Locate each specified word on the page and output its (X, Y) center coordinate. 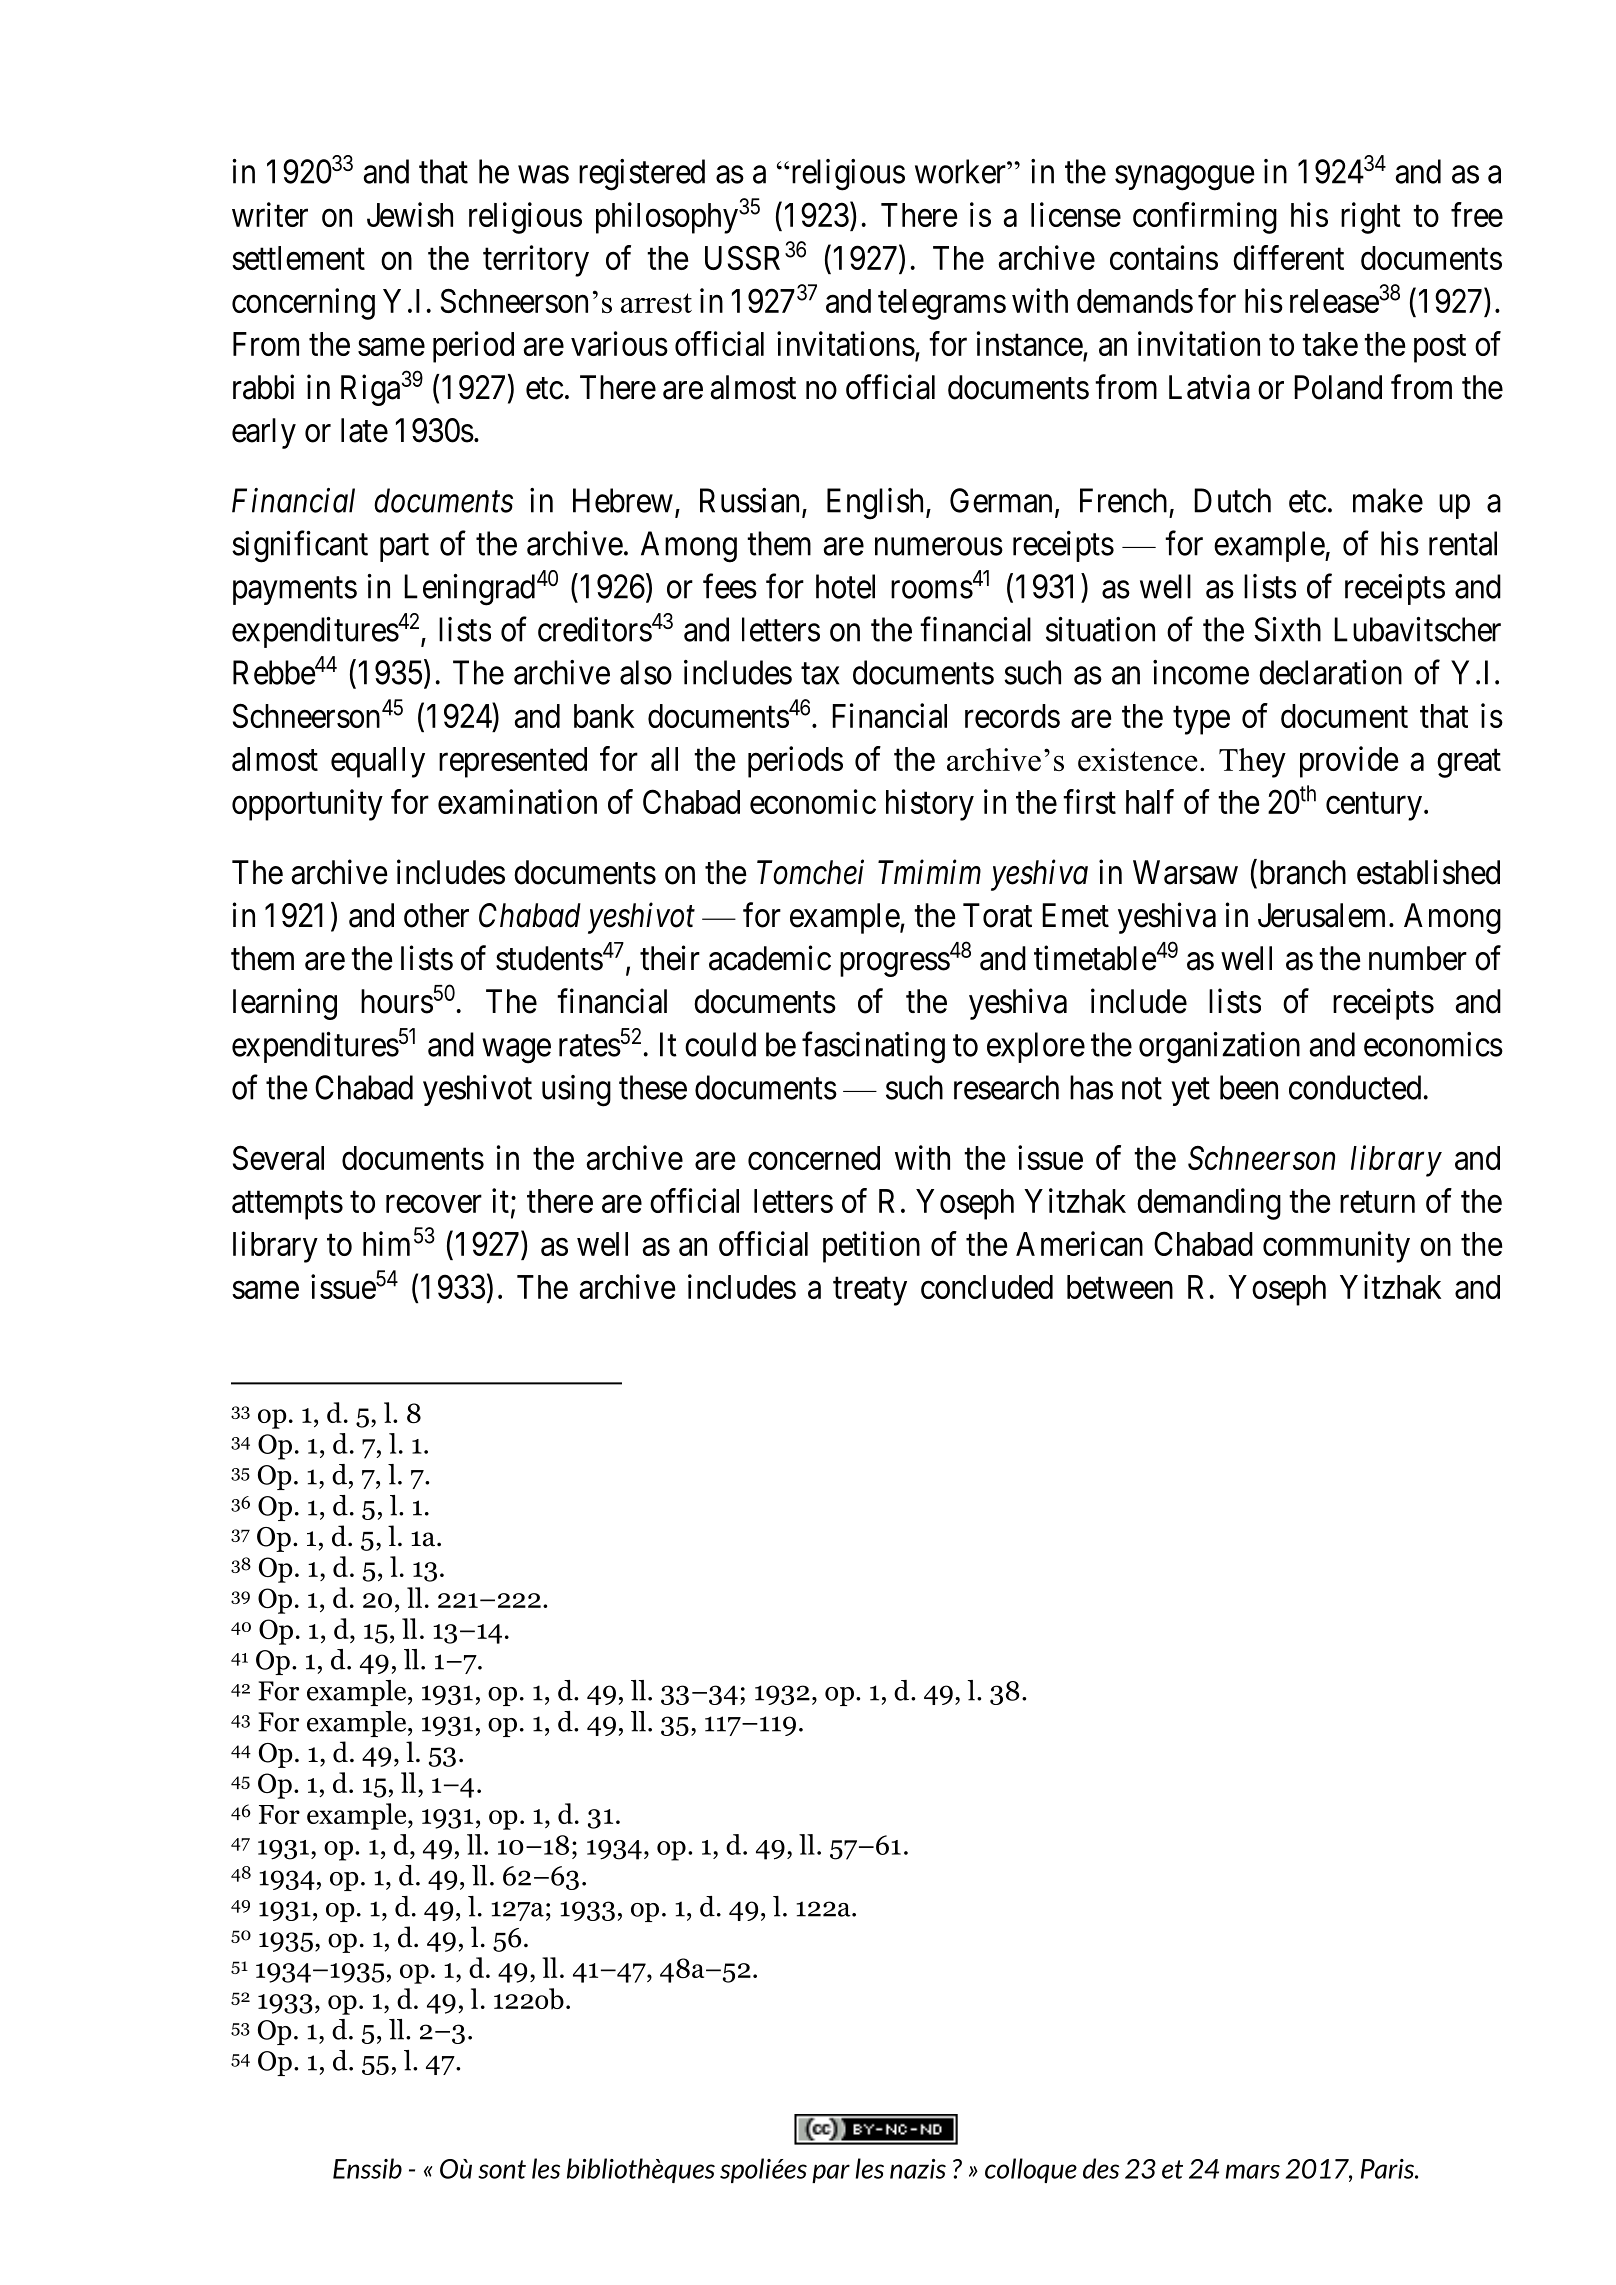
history (930, 805)
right (1371, 218)
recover (434, 1204)
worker (961, 171)
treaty (870, 1291)
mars (1253, 2171)
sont (502, 2169)
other (436, 915)
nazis (918, 2169)
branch (1301, 872)
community (1336, 1247)
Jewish (410, 214)
